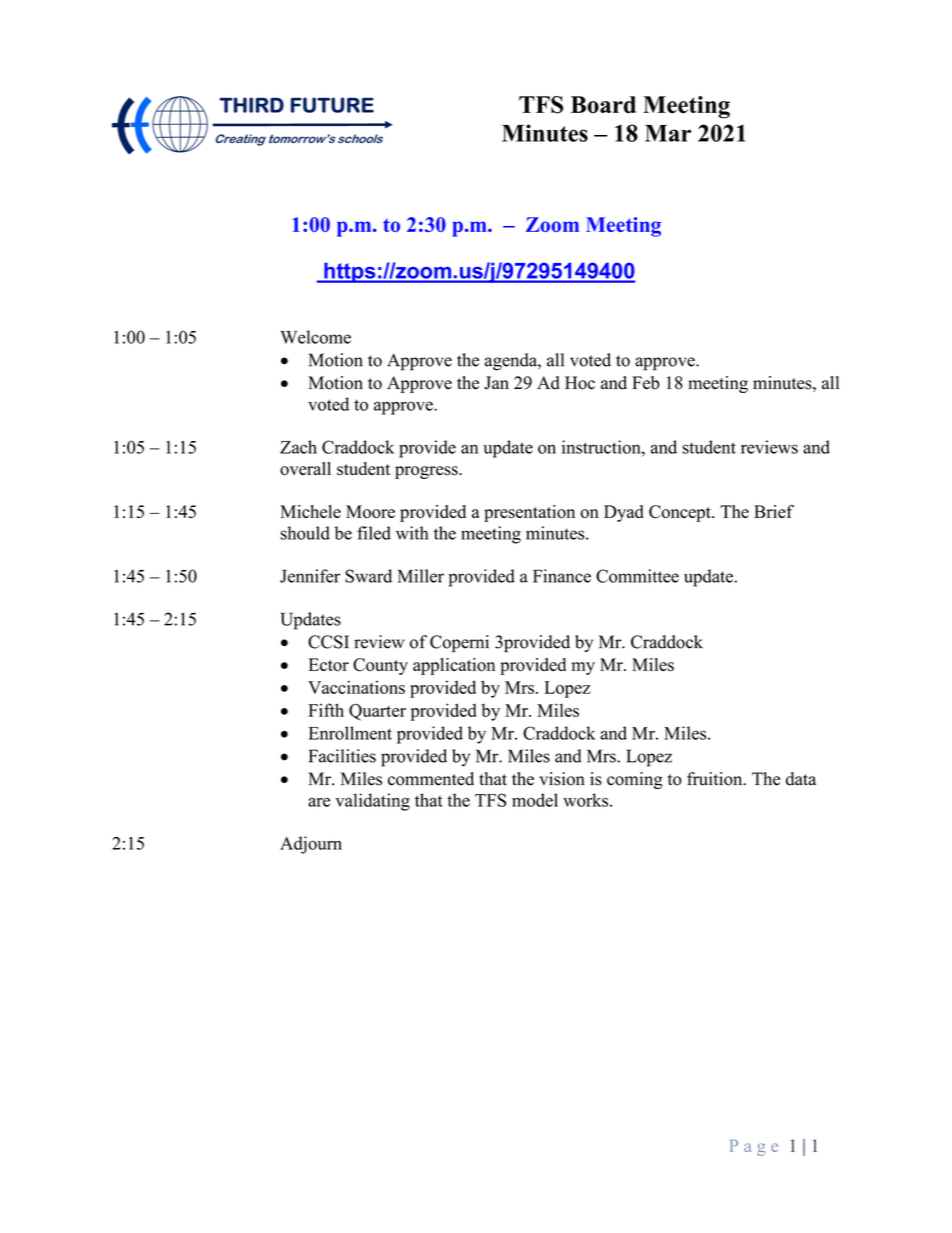 The image size is (952, 1233). I want to click on validating, so click(372, 802).
